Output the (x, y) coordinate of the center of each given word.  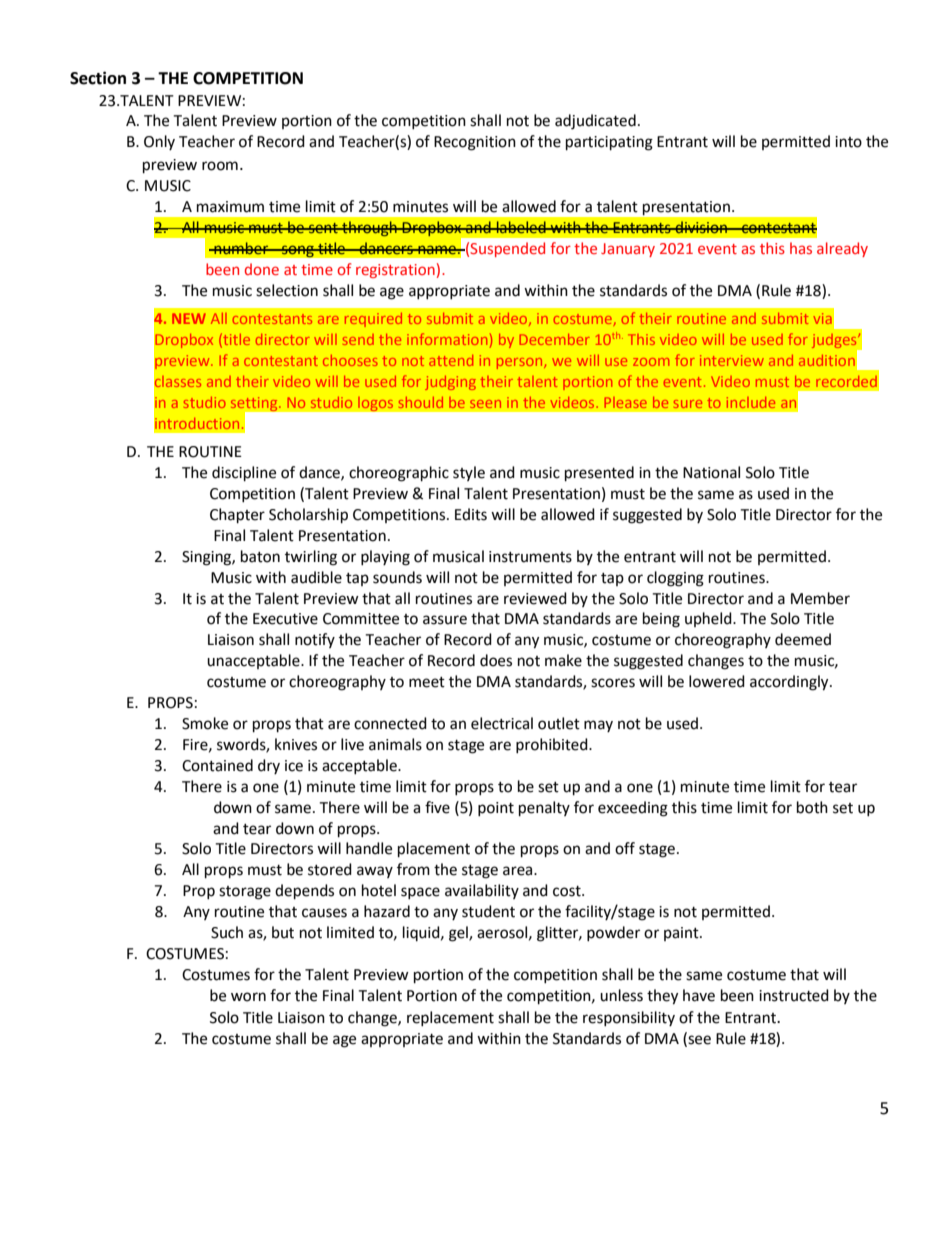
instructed (794, 995)
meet (427, 682)
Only (159, 142)
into (848, 142)
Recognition (475, 143)
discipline (244, 474)
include (751, 402)
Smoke (205, 723)
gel (459, 934)
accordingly (790, 683)
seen (485, 404)
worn (248, 997)
